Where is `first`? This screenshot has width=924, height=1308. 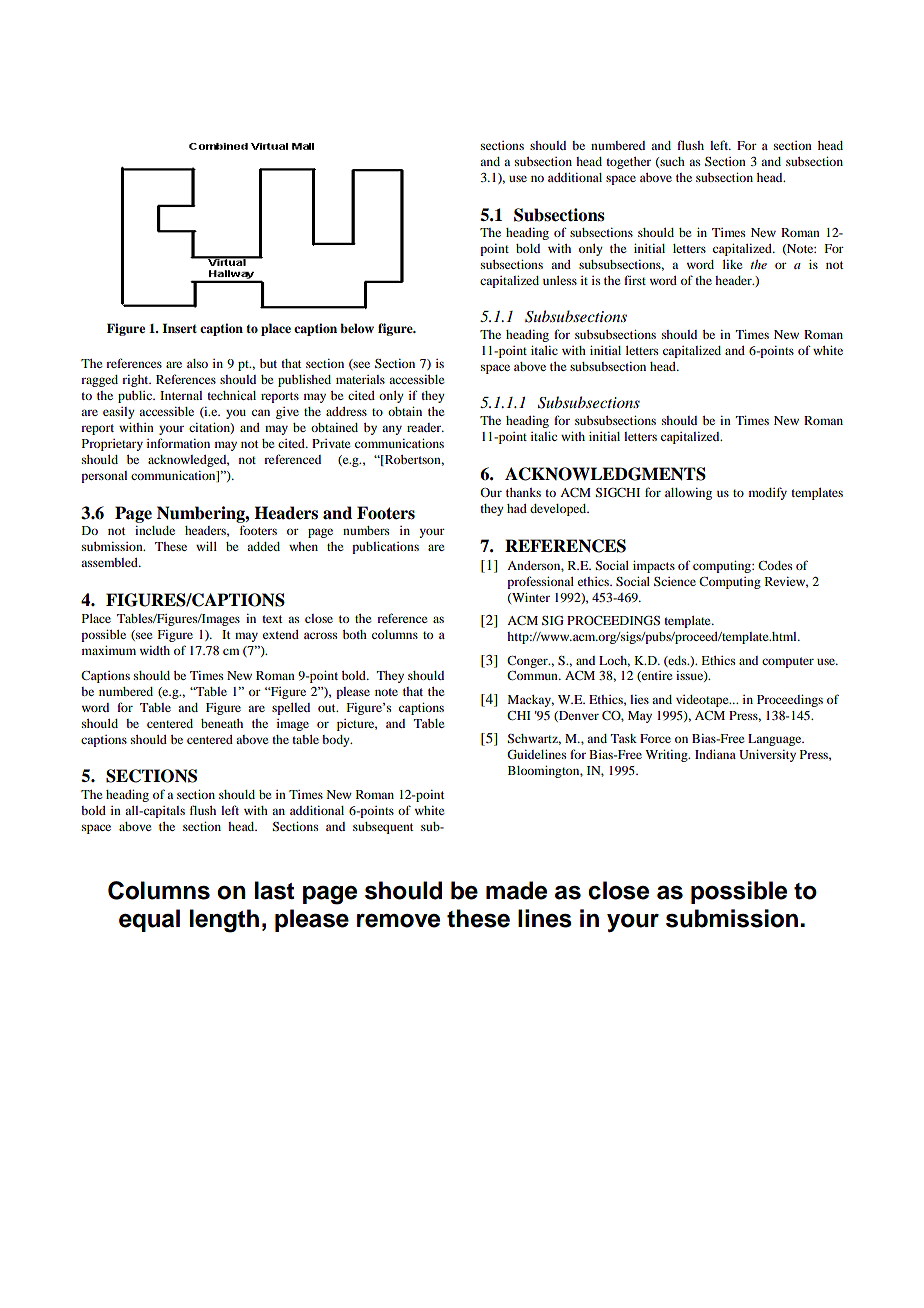 first is located at coordinates (635, 280).
